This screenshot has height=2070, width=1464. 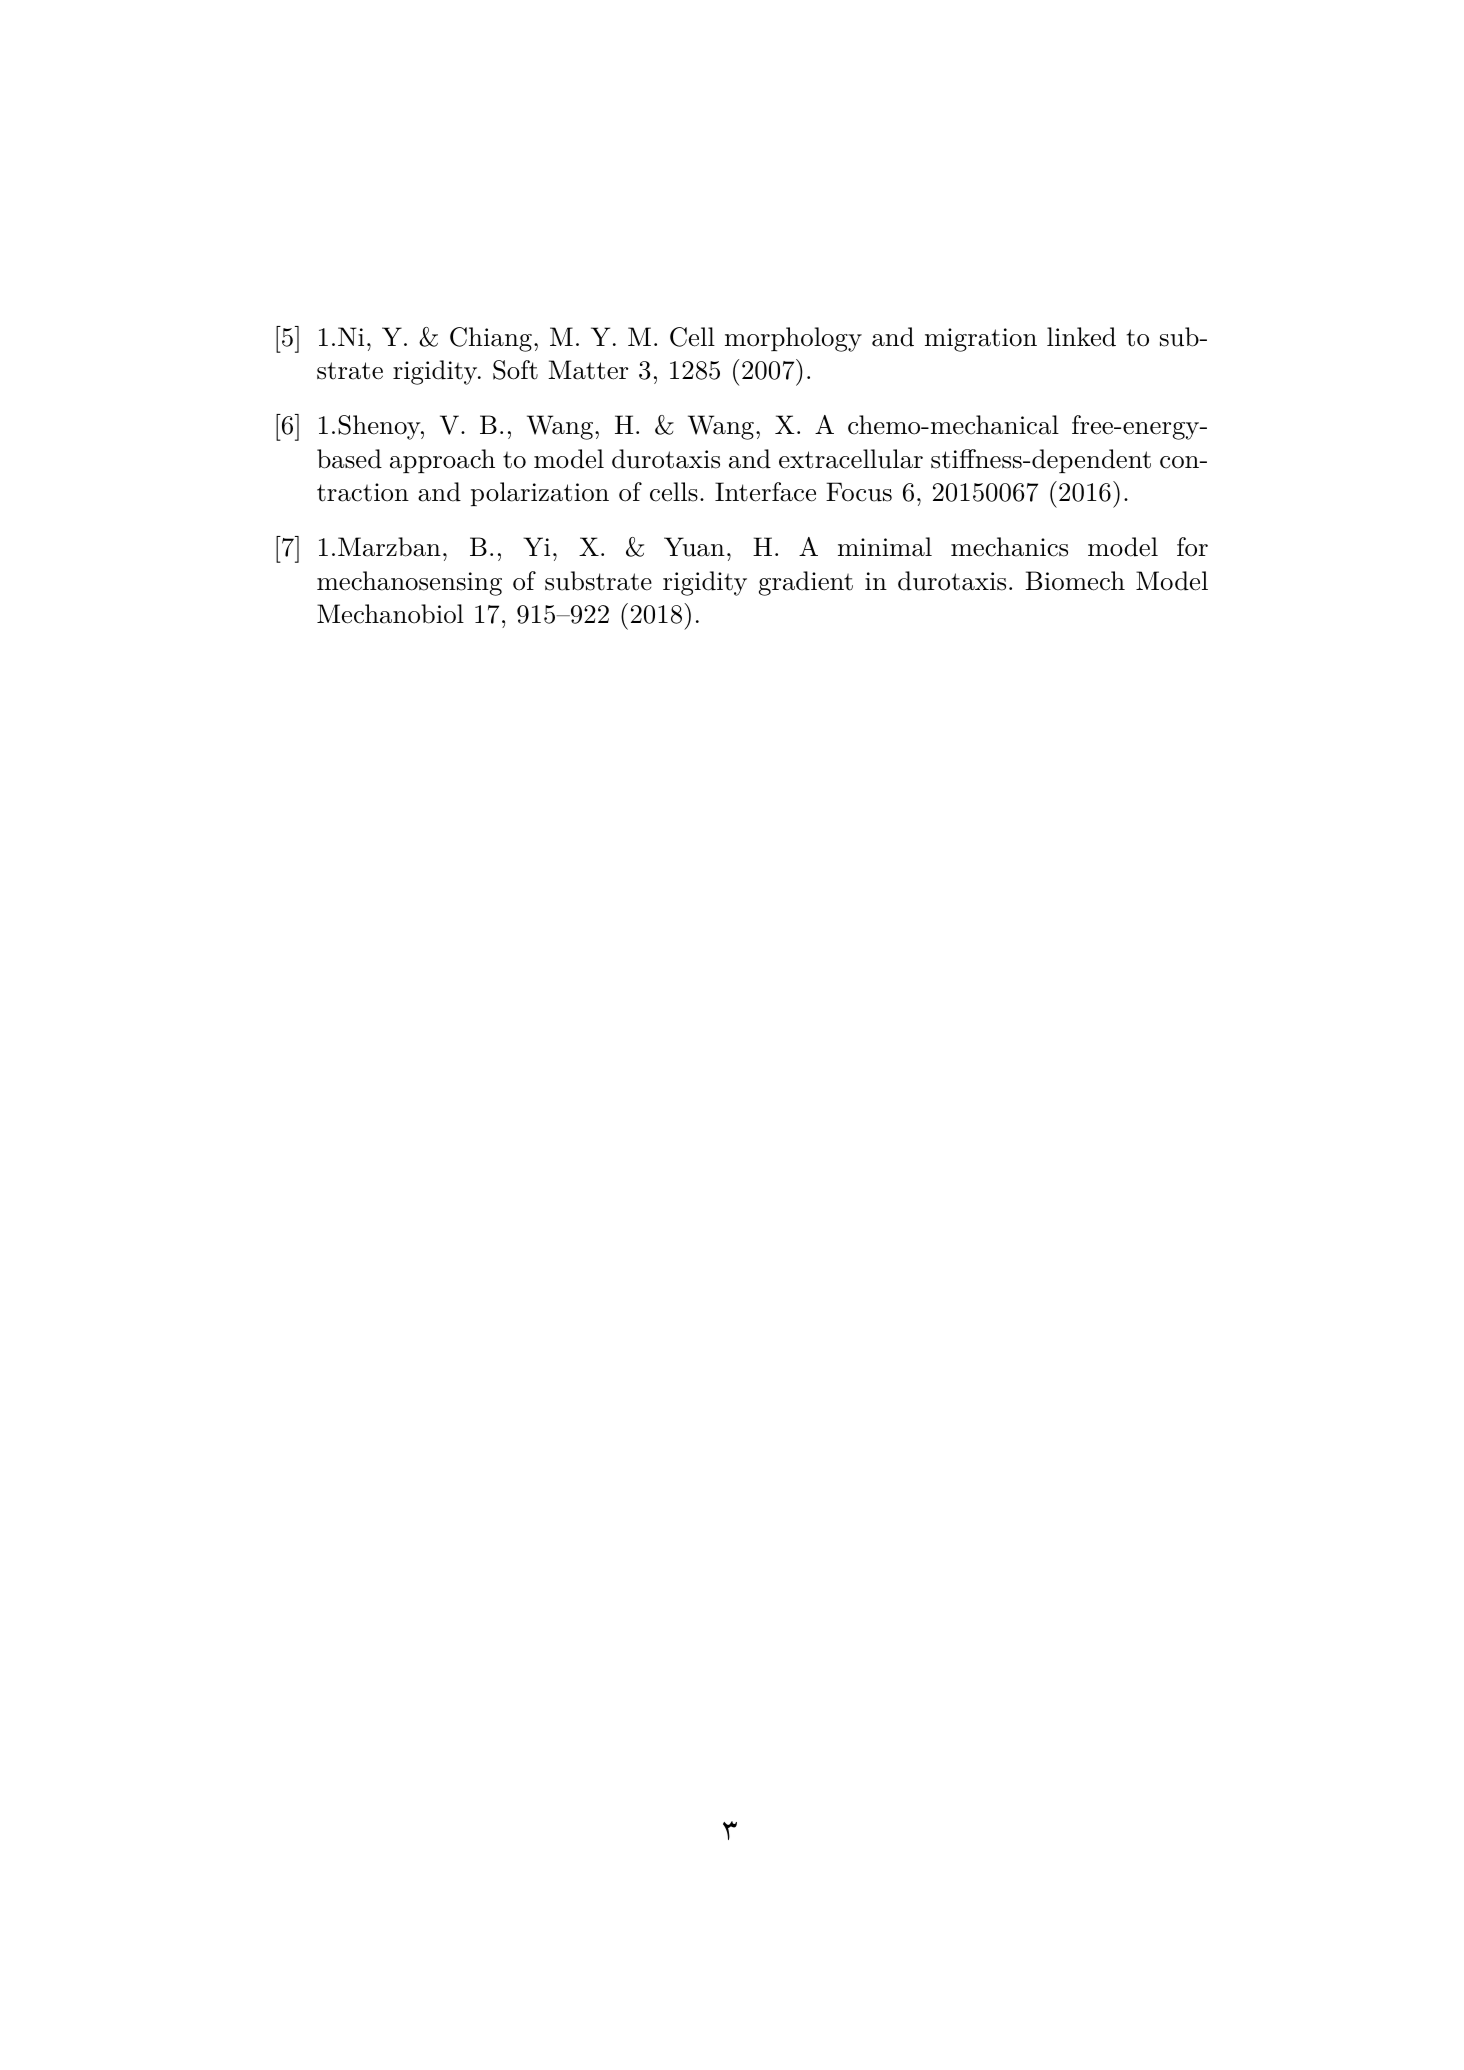 I want to click on Yuan, so click(x=694, y=547).
